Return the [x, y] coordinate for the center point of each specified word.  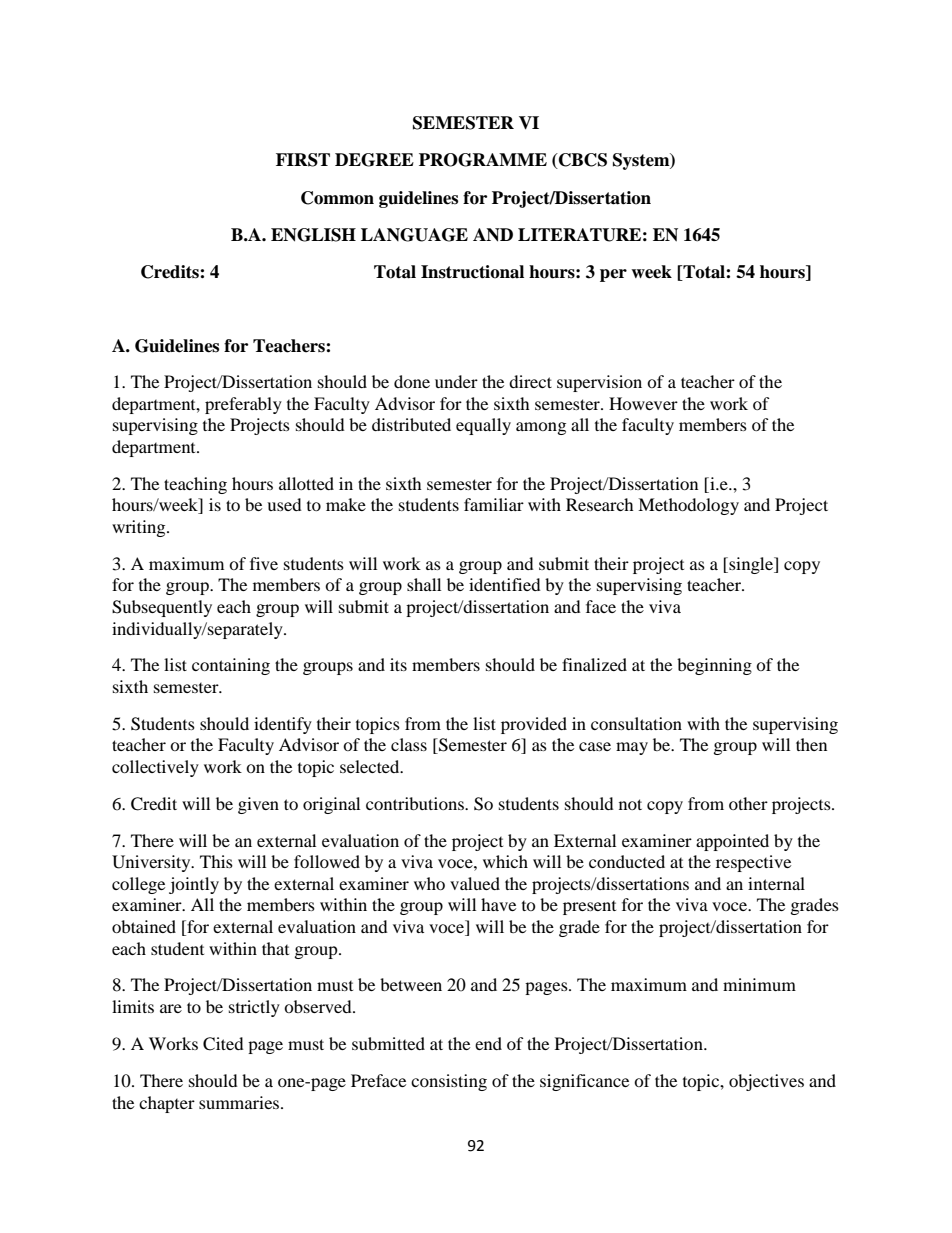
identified [505, 584]
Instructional [472, 272]
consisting [449, 1082]
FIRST [303, 160]
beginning [714, 666]
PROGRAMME [483, 160]
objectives [766, 1082]
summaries [239, 1102]
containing [231, 666]
